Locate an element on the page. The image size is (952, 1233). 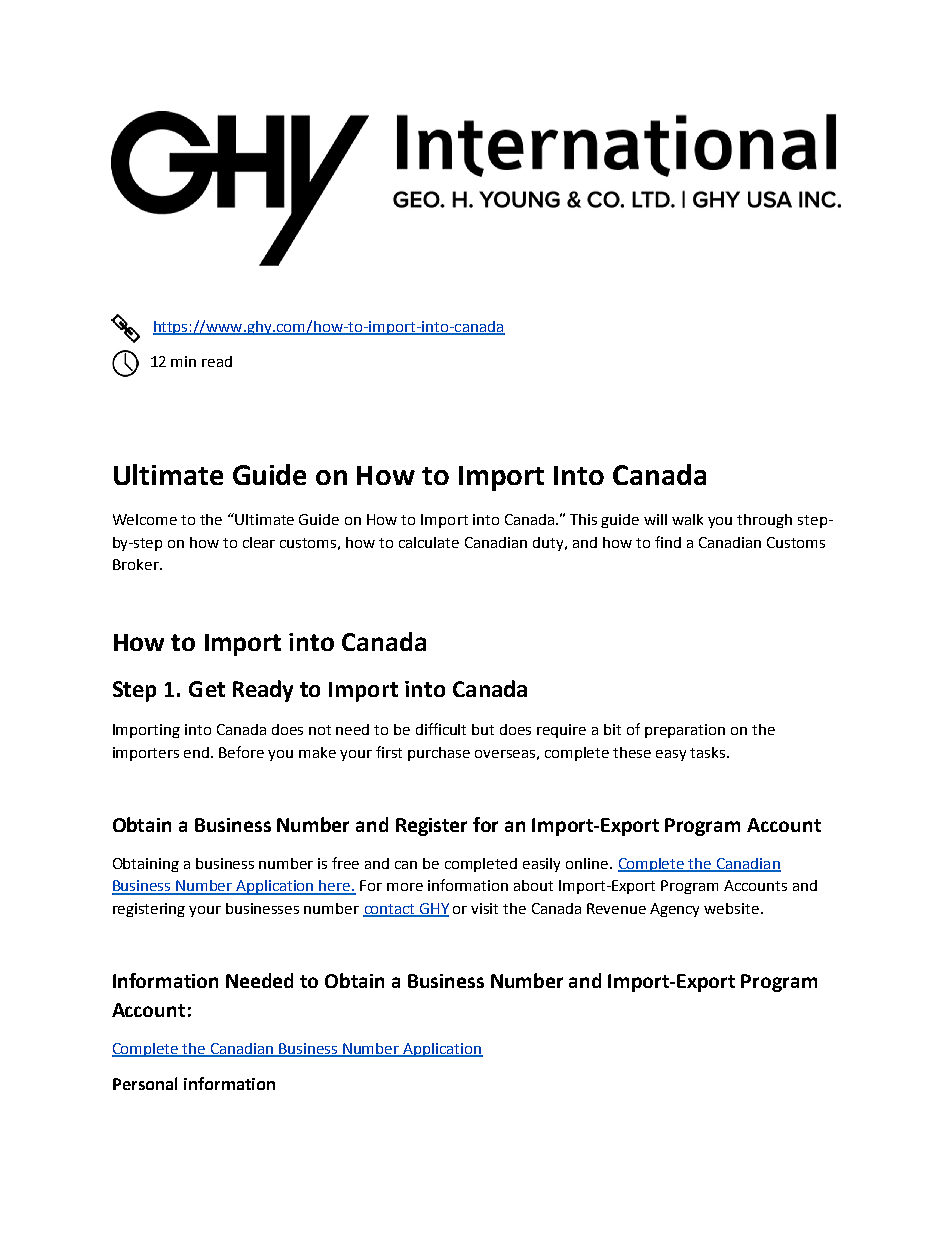
Personal is located at coordinates (145, 1083).
